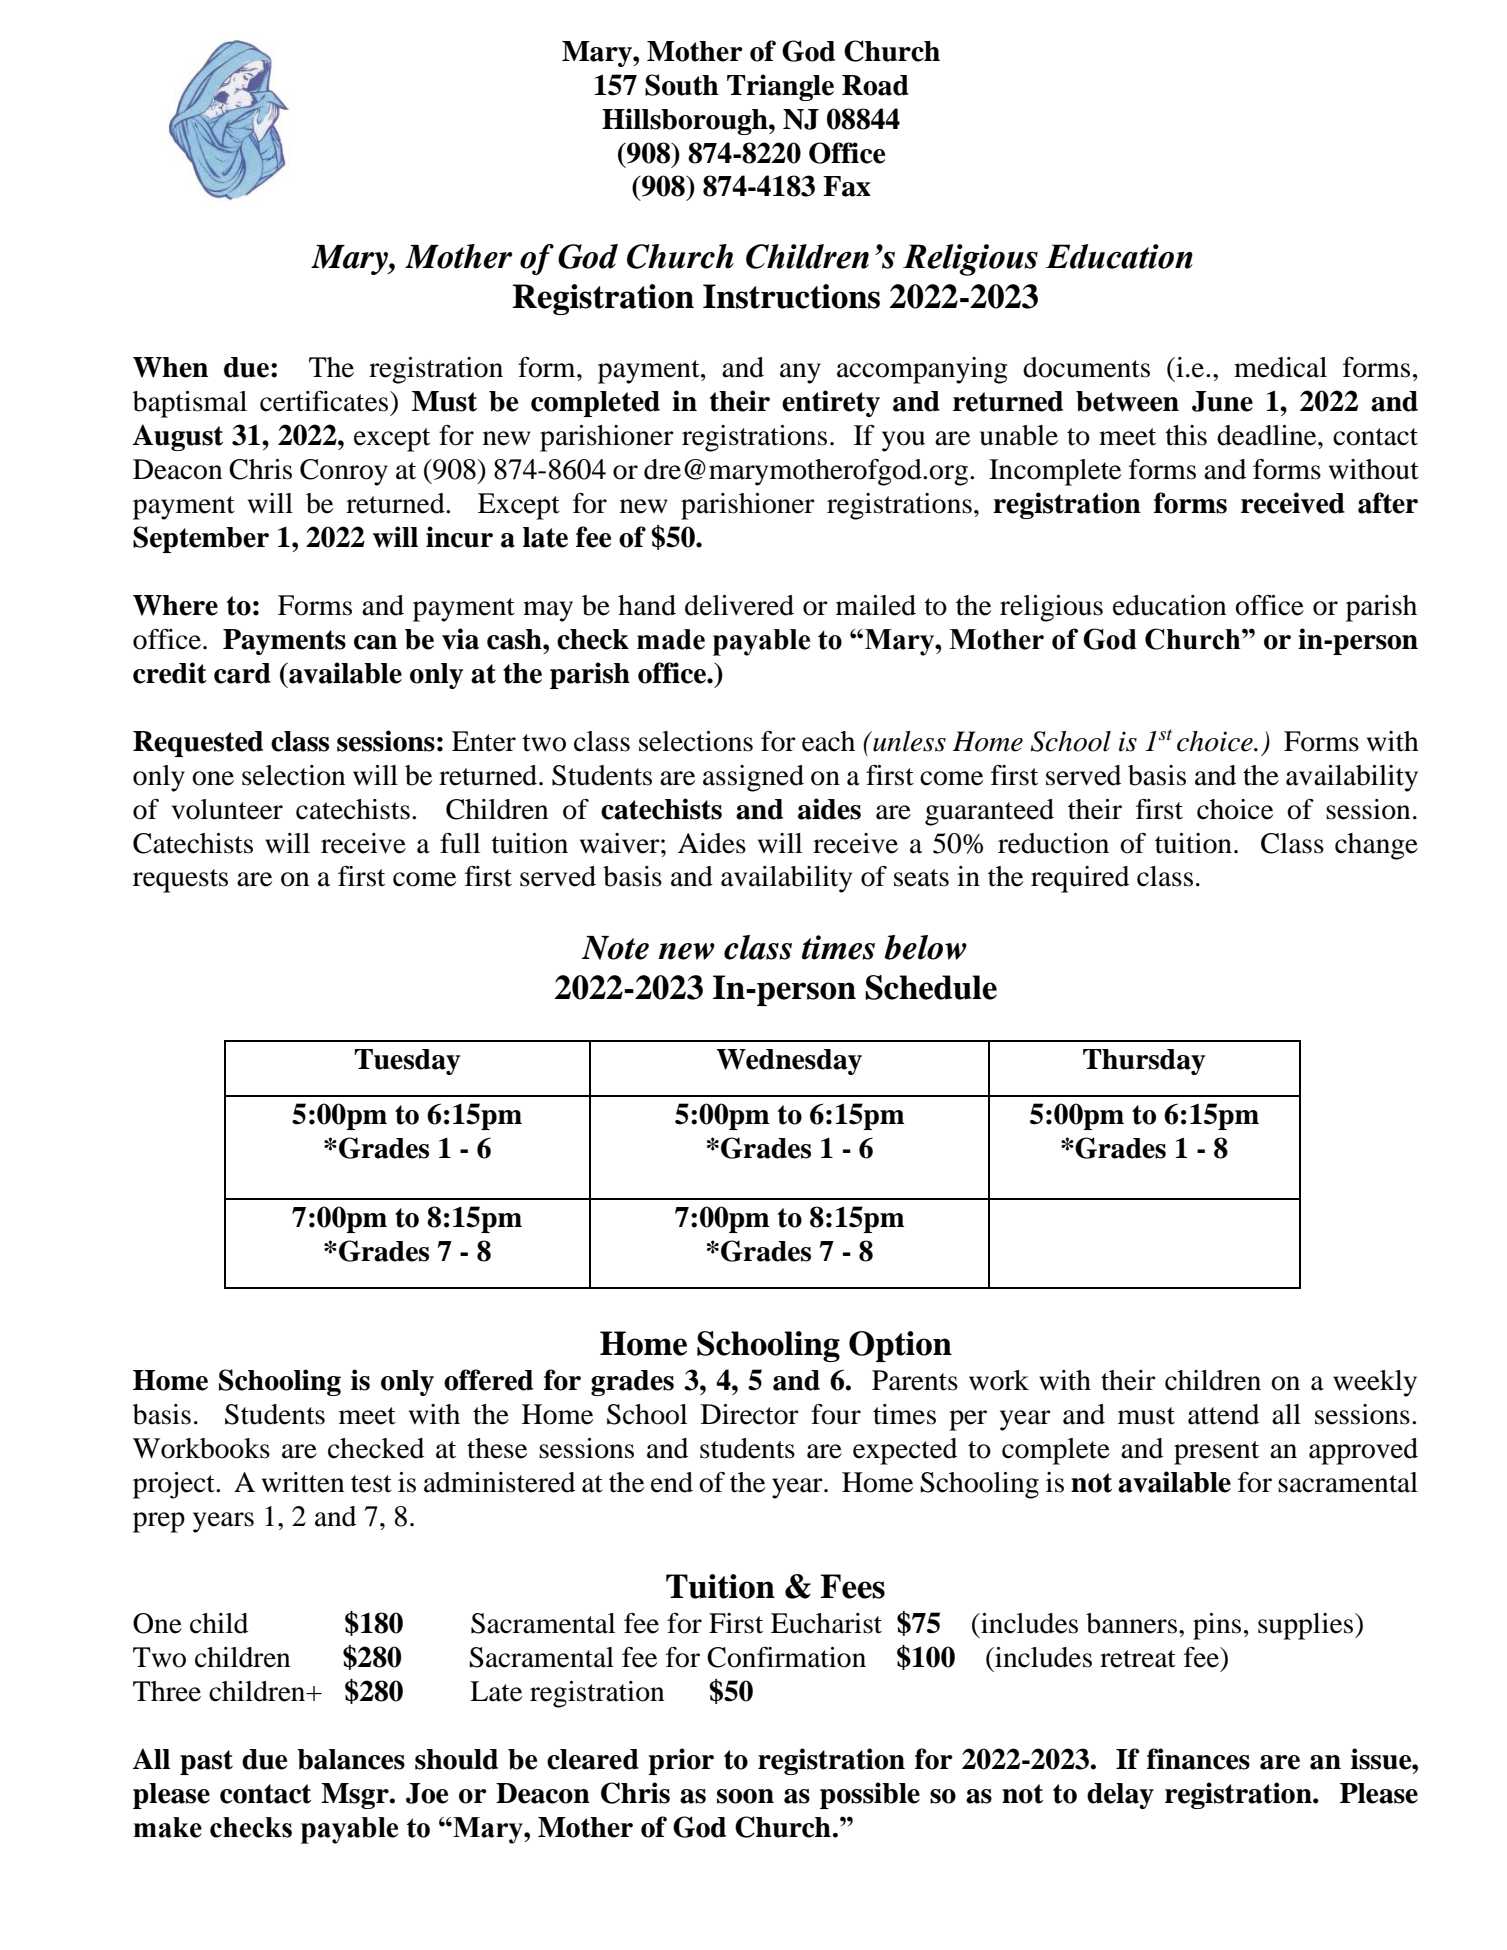 This screenshot has height=1950, width=1507. I want to click on Triangle, so click(780, 87).
